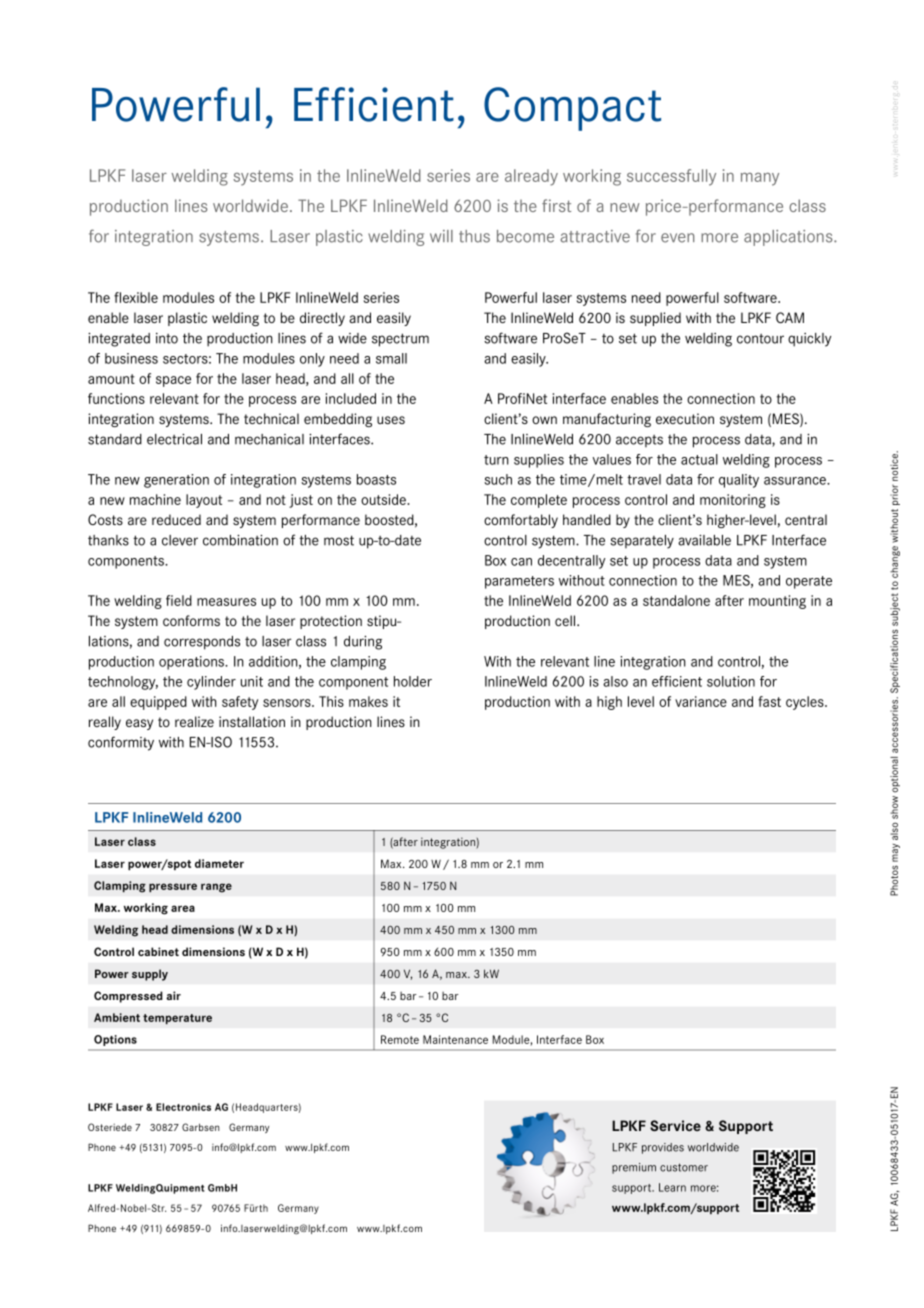  Describe the element at coordinates (136, 297) in the screenshot. I see `flexible` at that location.
